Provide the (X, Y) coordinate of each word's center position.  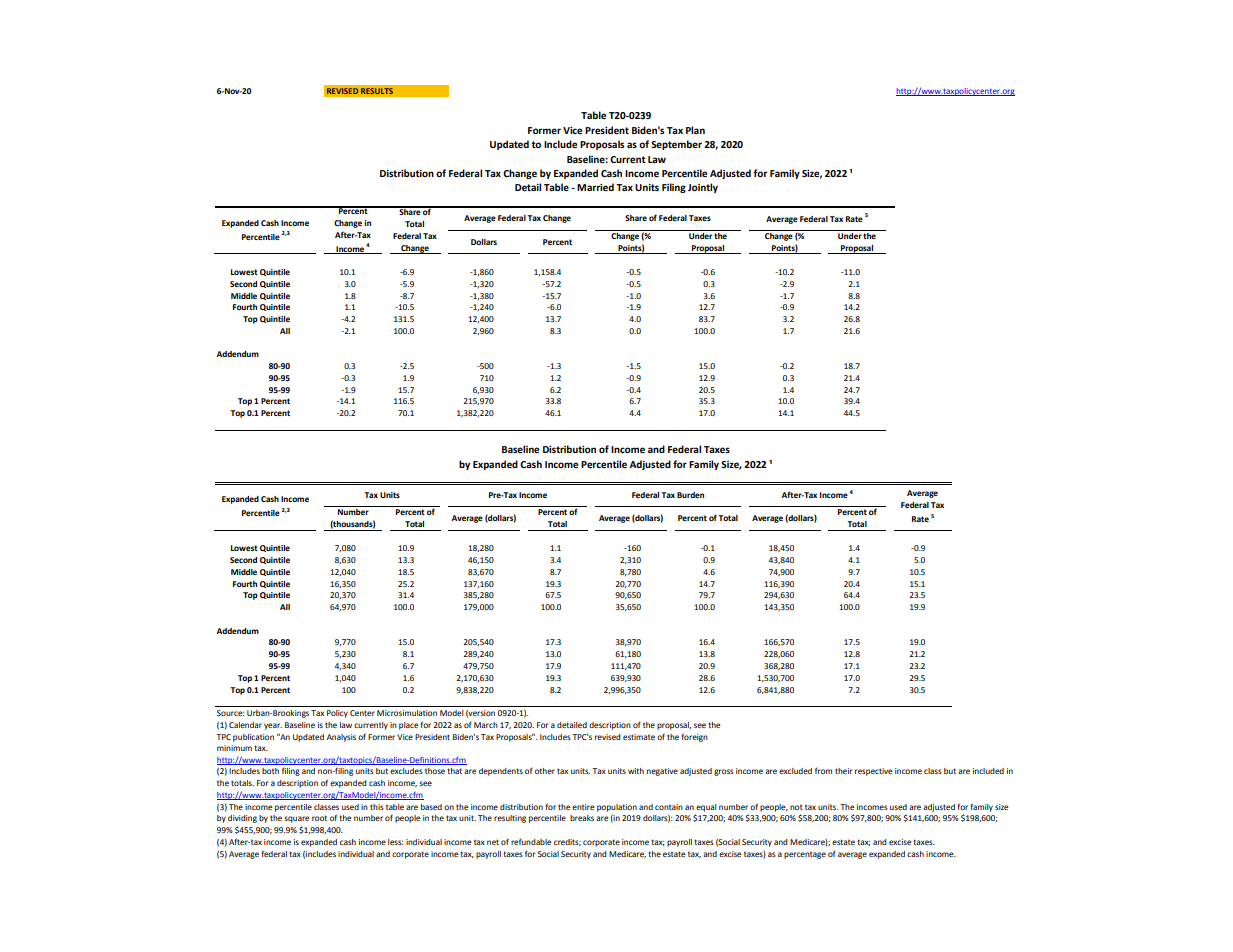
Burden (690, 495)
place (409, 726)
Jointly (703, 188)
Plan (695, 130)
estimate (639, 737)
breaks (582, 818)
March (486, 725)
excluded (795, 771)
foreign (694, 737)
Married (595, 187)
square (297, 819)
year (273, 726)
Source (230, 713)
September (676, 145)
